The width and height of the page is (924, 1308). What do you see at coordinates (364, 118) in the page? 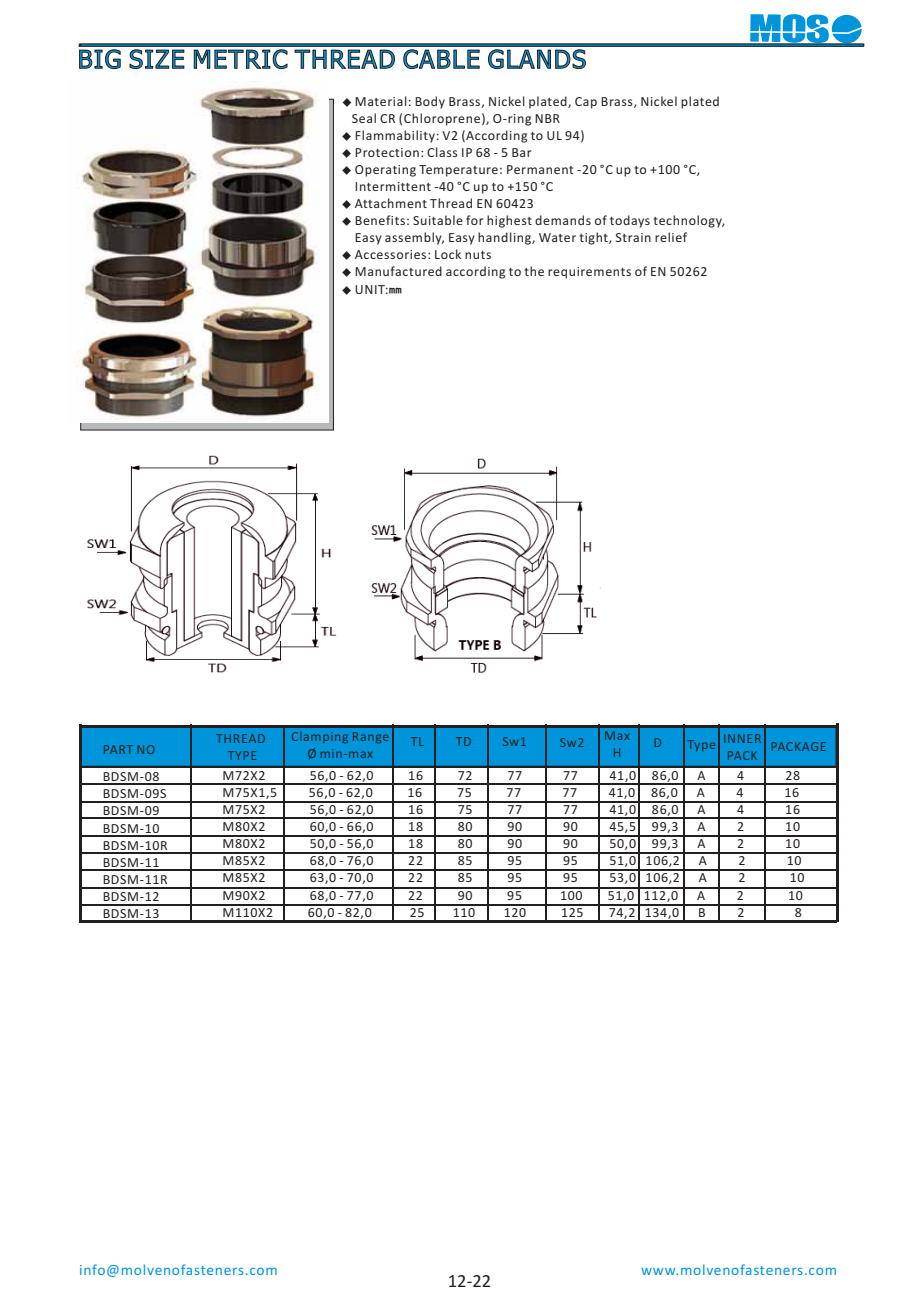
I see `Seal` at bounding box center [364, 118].
